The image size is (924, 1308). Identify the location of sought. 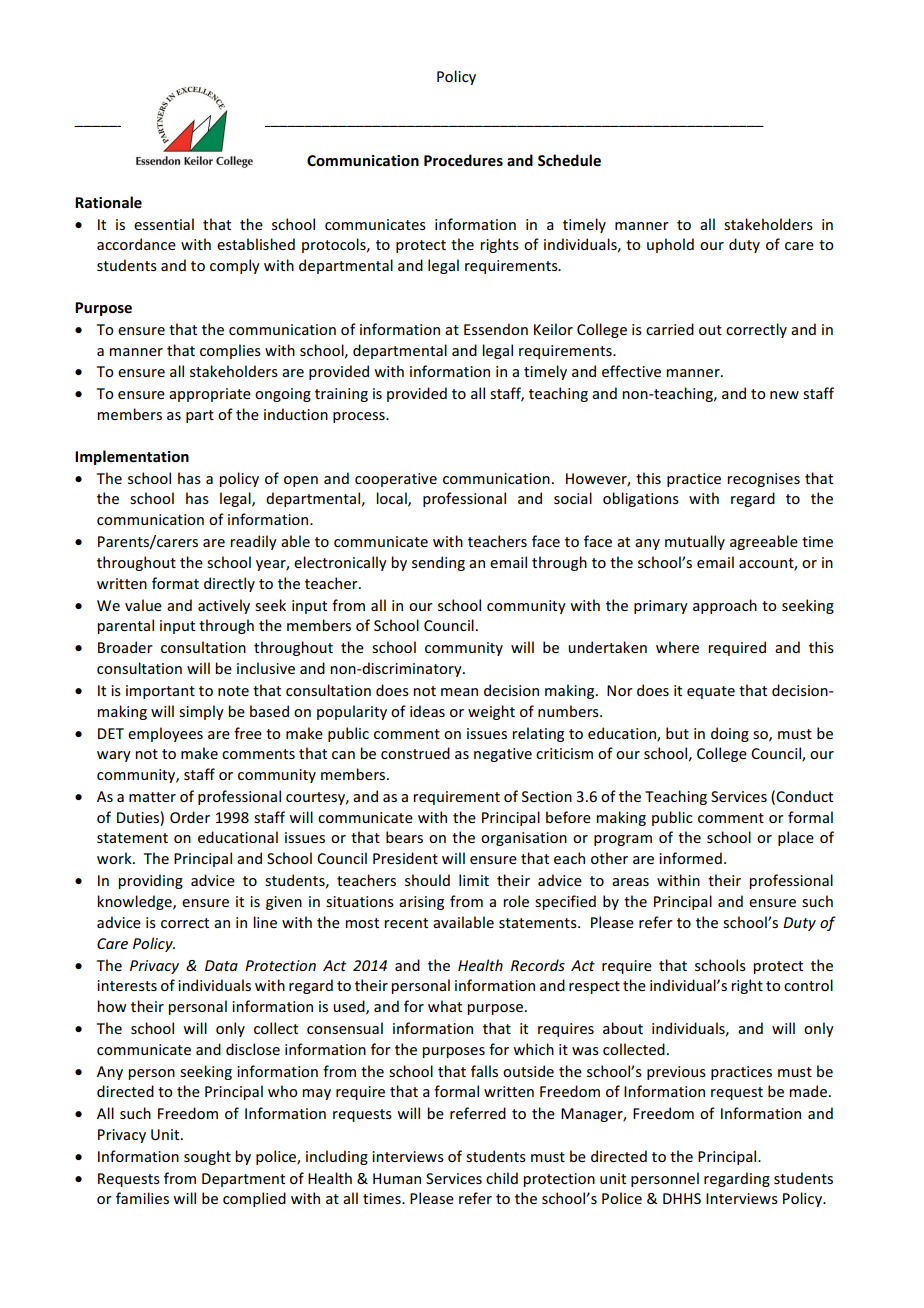
(207, 1157).
